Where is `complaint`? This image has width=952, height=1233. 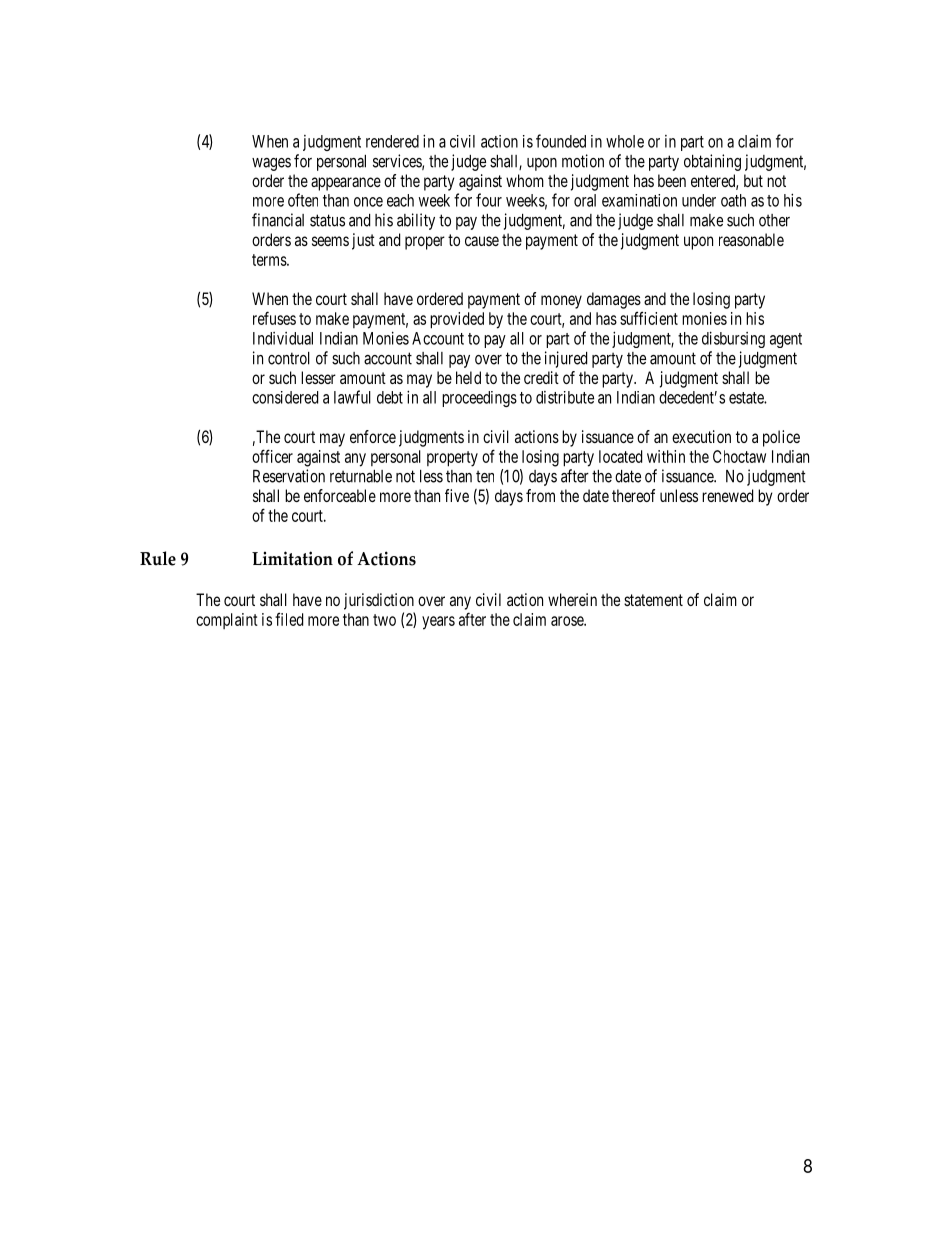
complaint is located at coordinates (227, 621).
